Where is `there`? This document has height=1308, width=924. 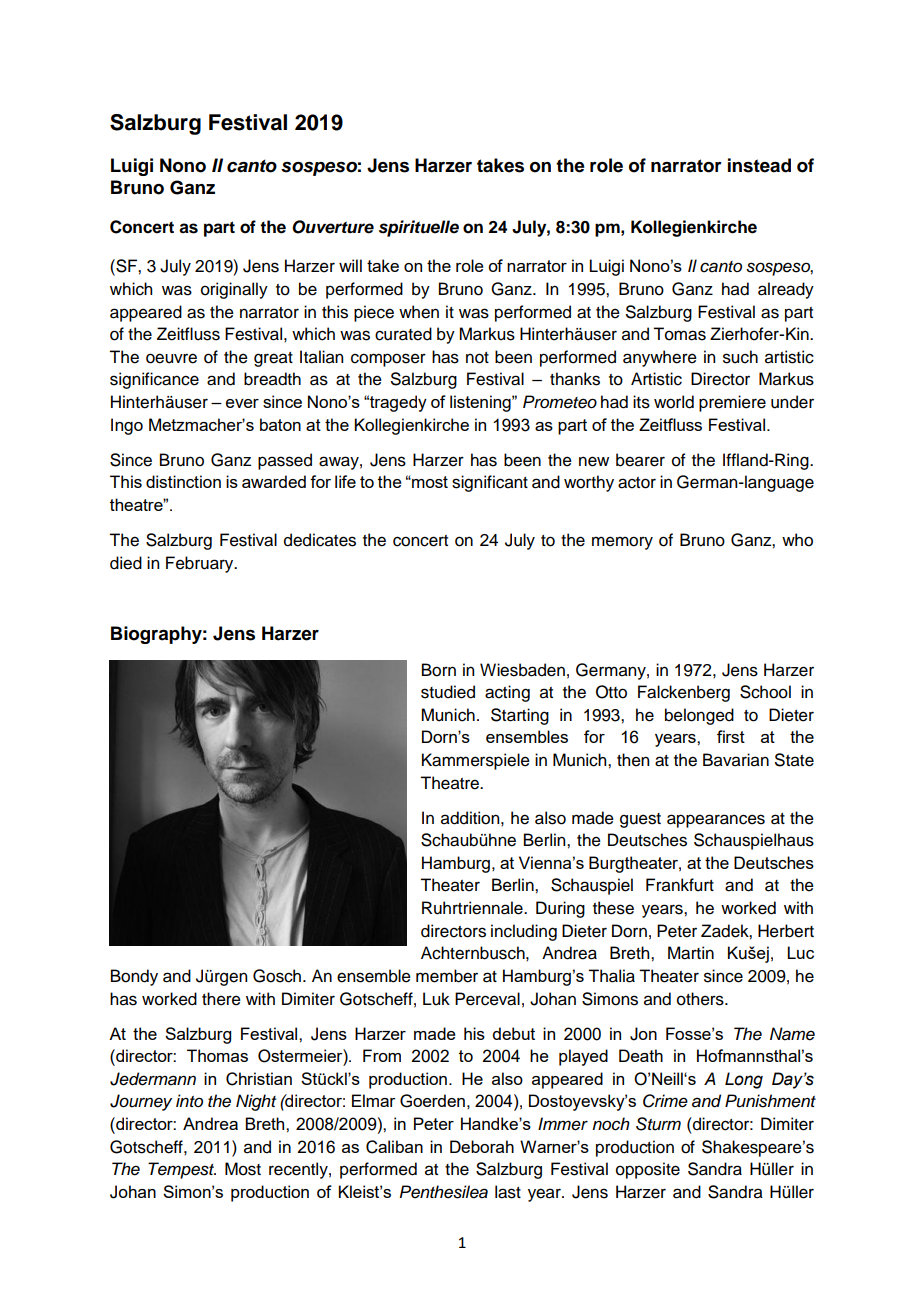
there is located at coordinates (221, 999).
